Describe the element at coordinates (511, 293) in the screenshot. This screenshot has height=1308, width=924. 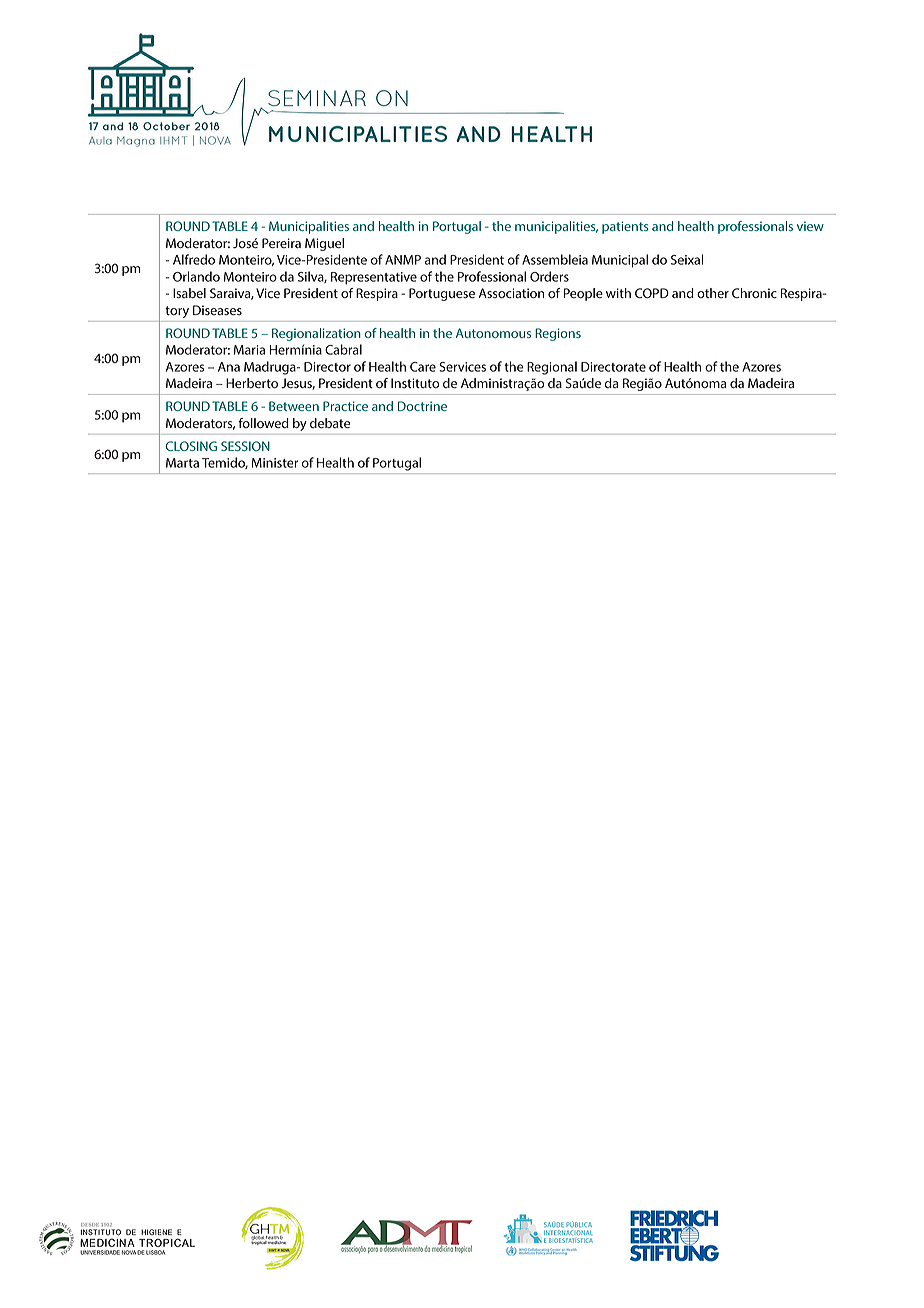
I see `Association` at that location.
